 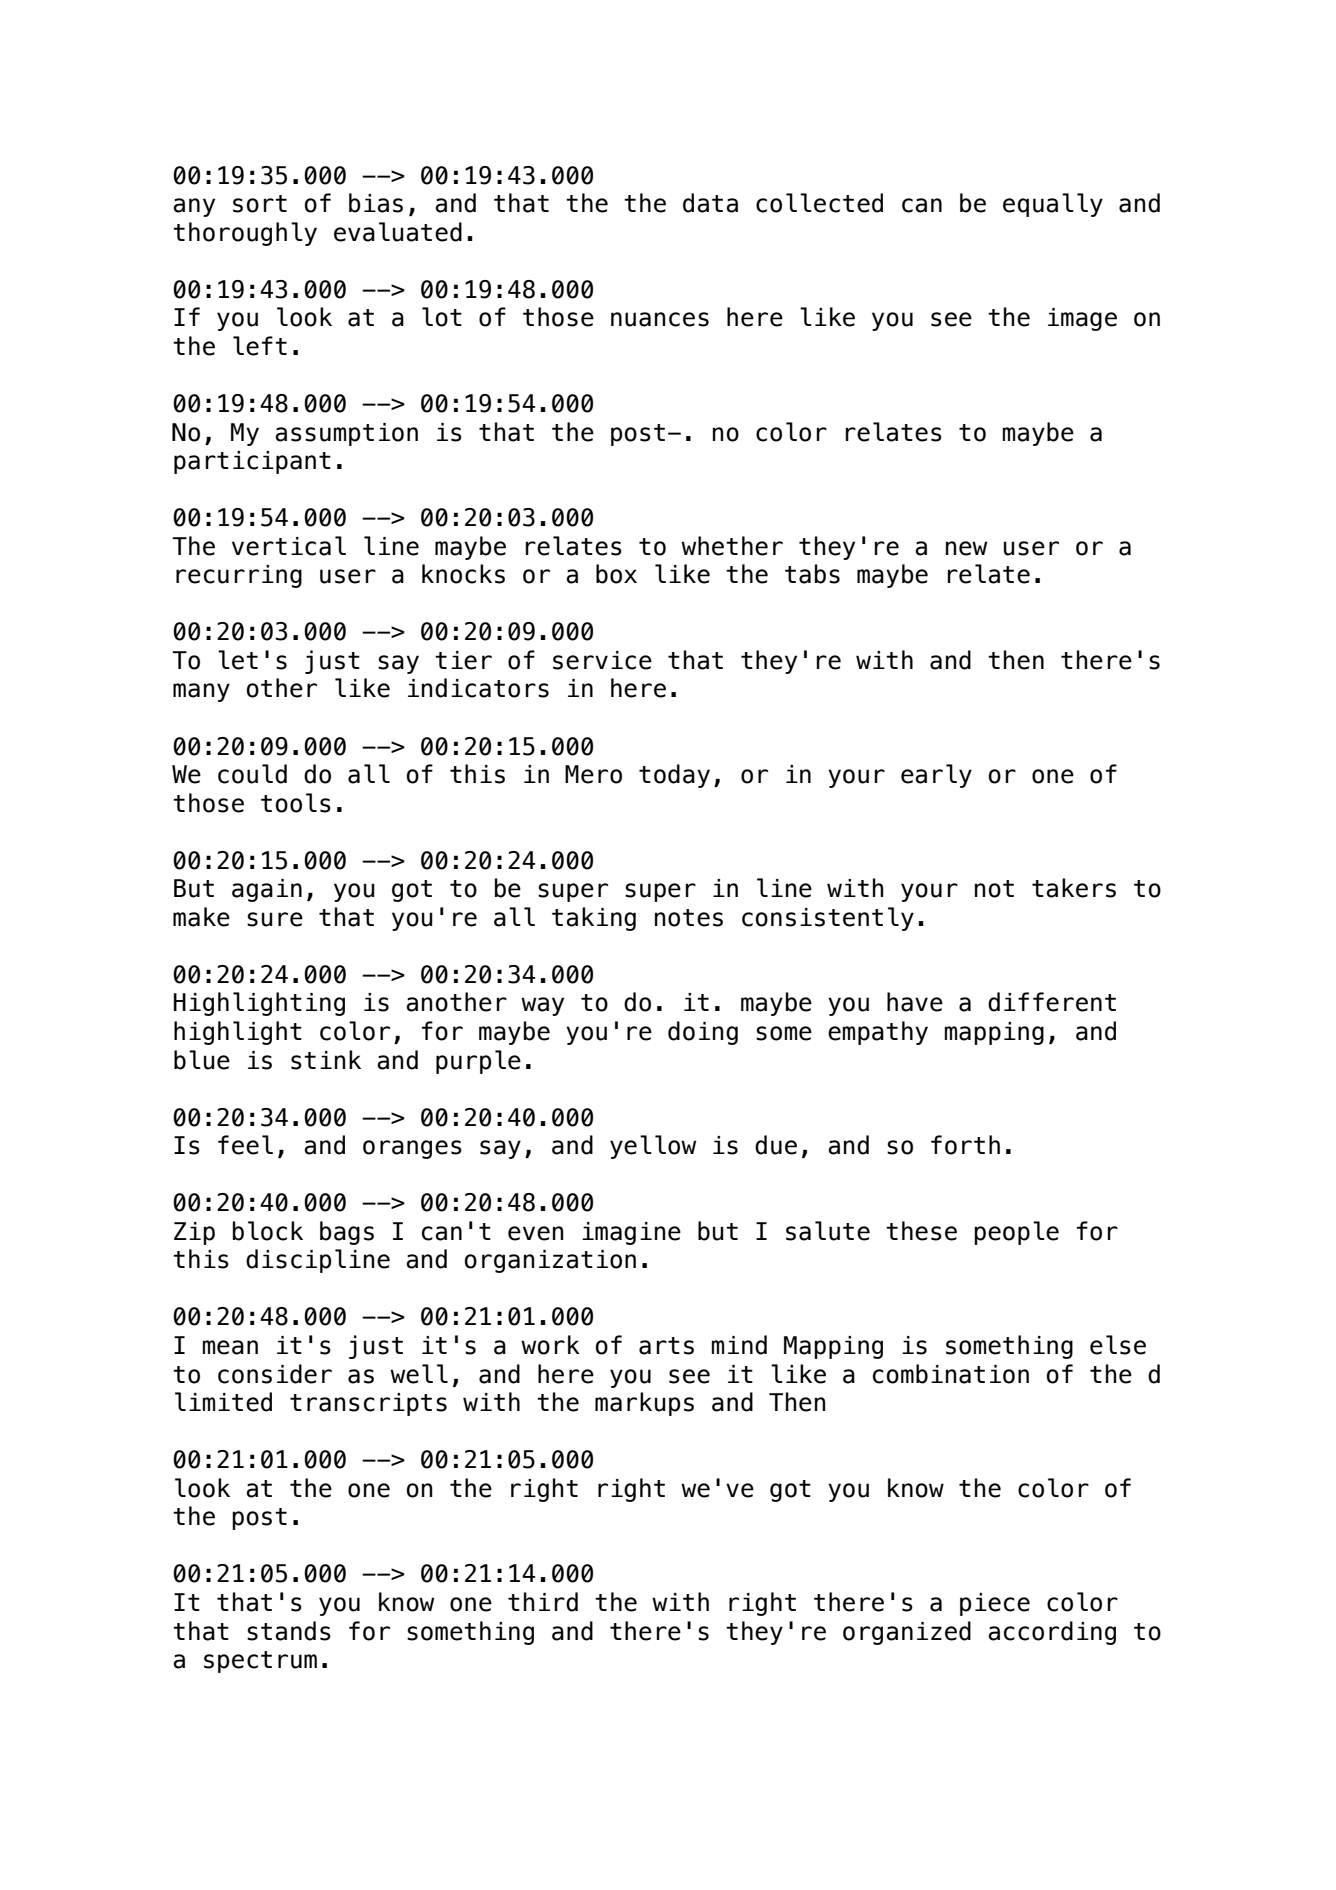 What do you see at coordinates (710, 203) in the screenshot?
I see `data` at bounding box center [710, 203].
